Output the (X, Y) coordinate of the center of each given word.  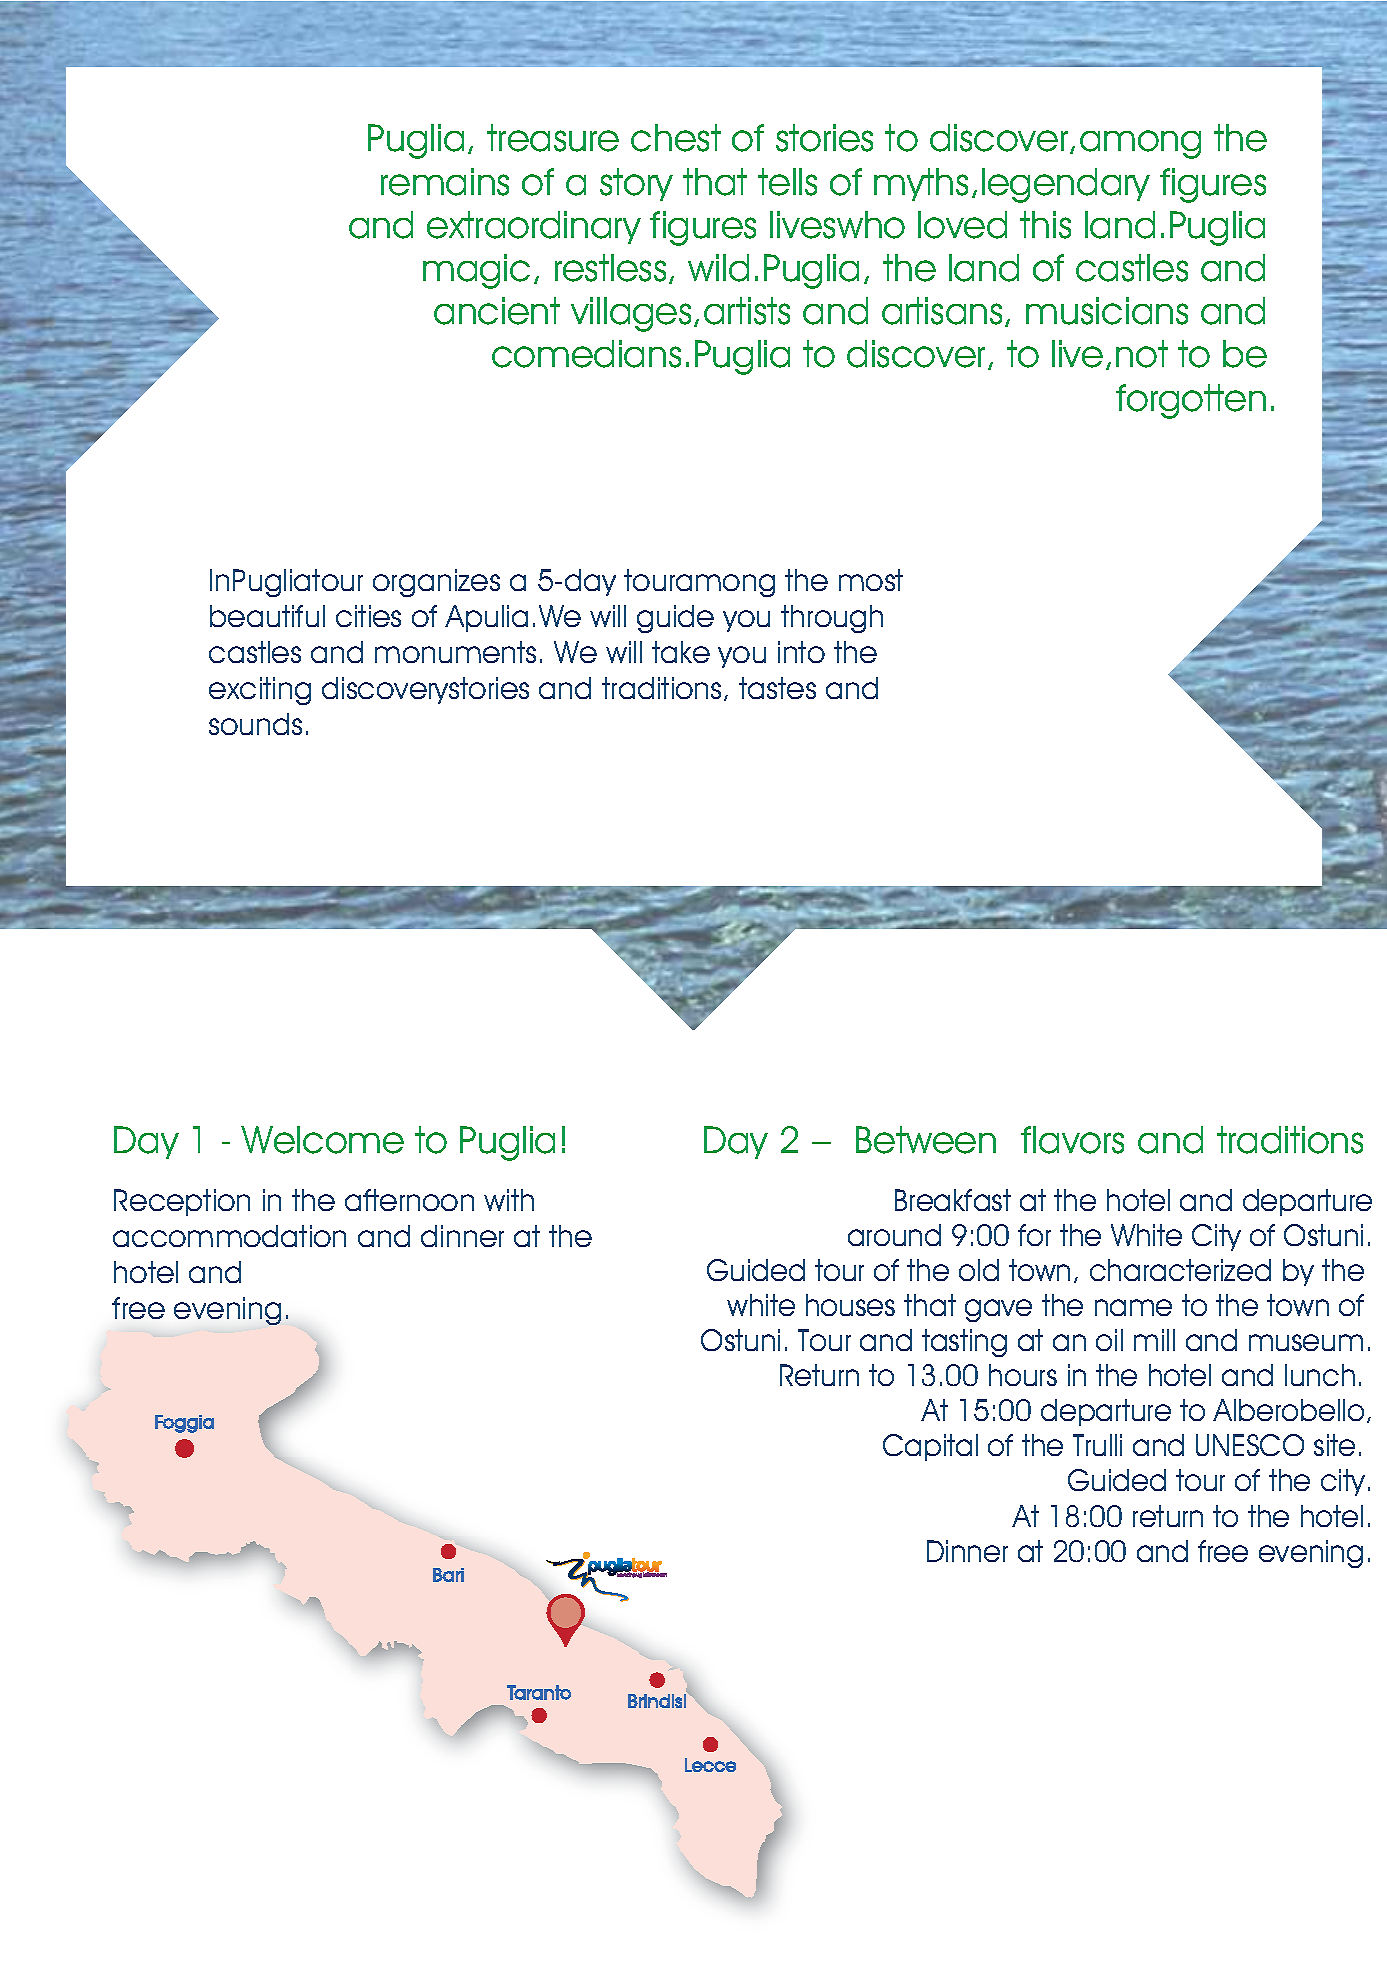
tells (787, 182)
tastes (777, 688)
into (801, 652)
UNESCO (1250, 1445)
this (1045, 225)
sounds (255, 724)
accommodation (229, 1236)
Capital (930, 1447)
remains (445, 182)
